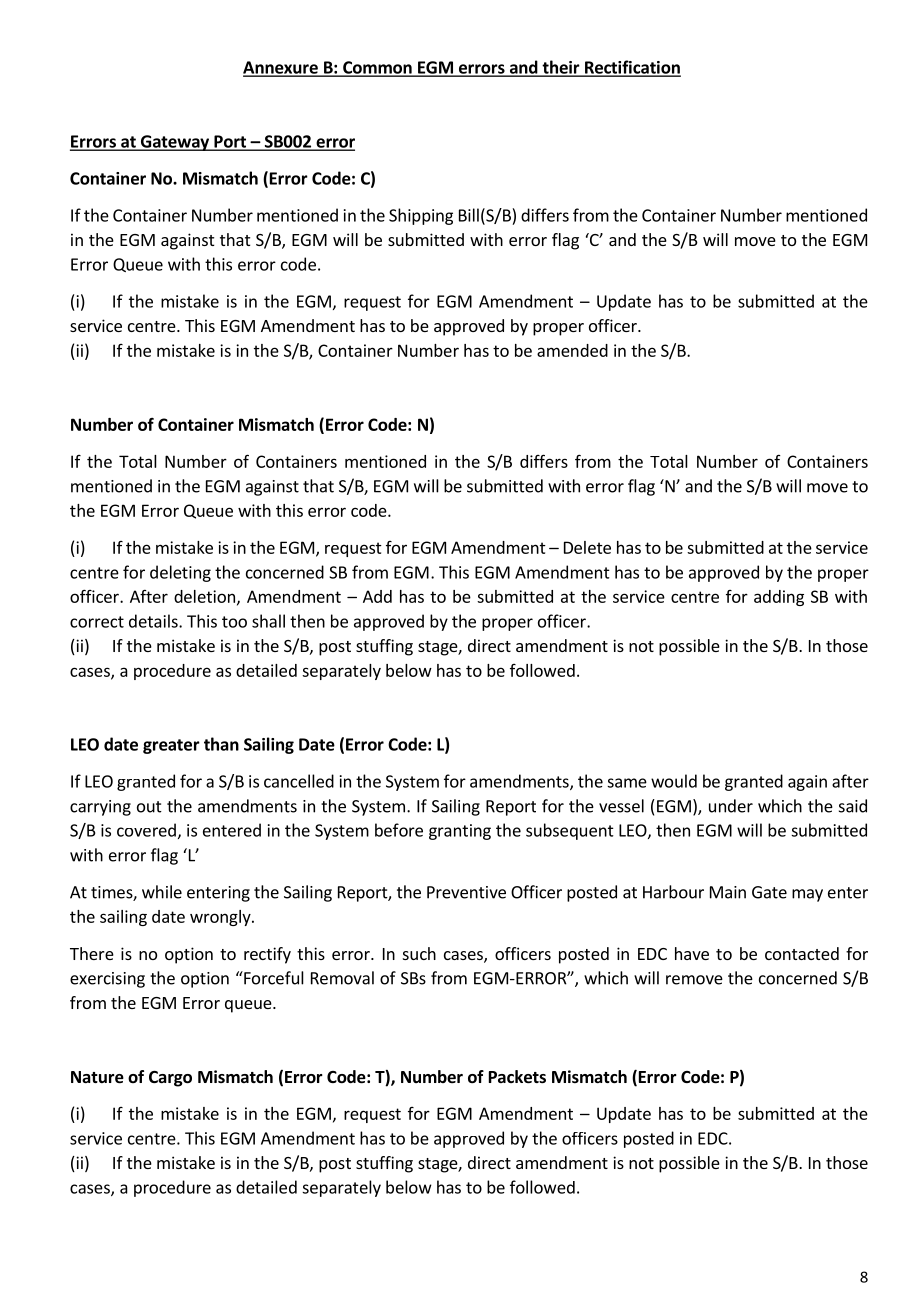 The image size is (924, 1308). What do you see at coordinates (561, 68) in the screenshot?
I see `their` at bounding box center [561, 68].
